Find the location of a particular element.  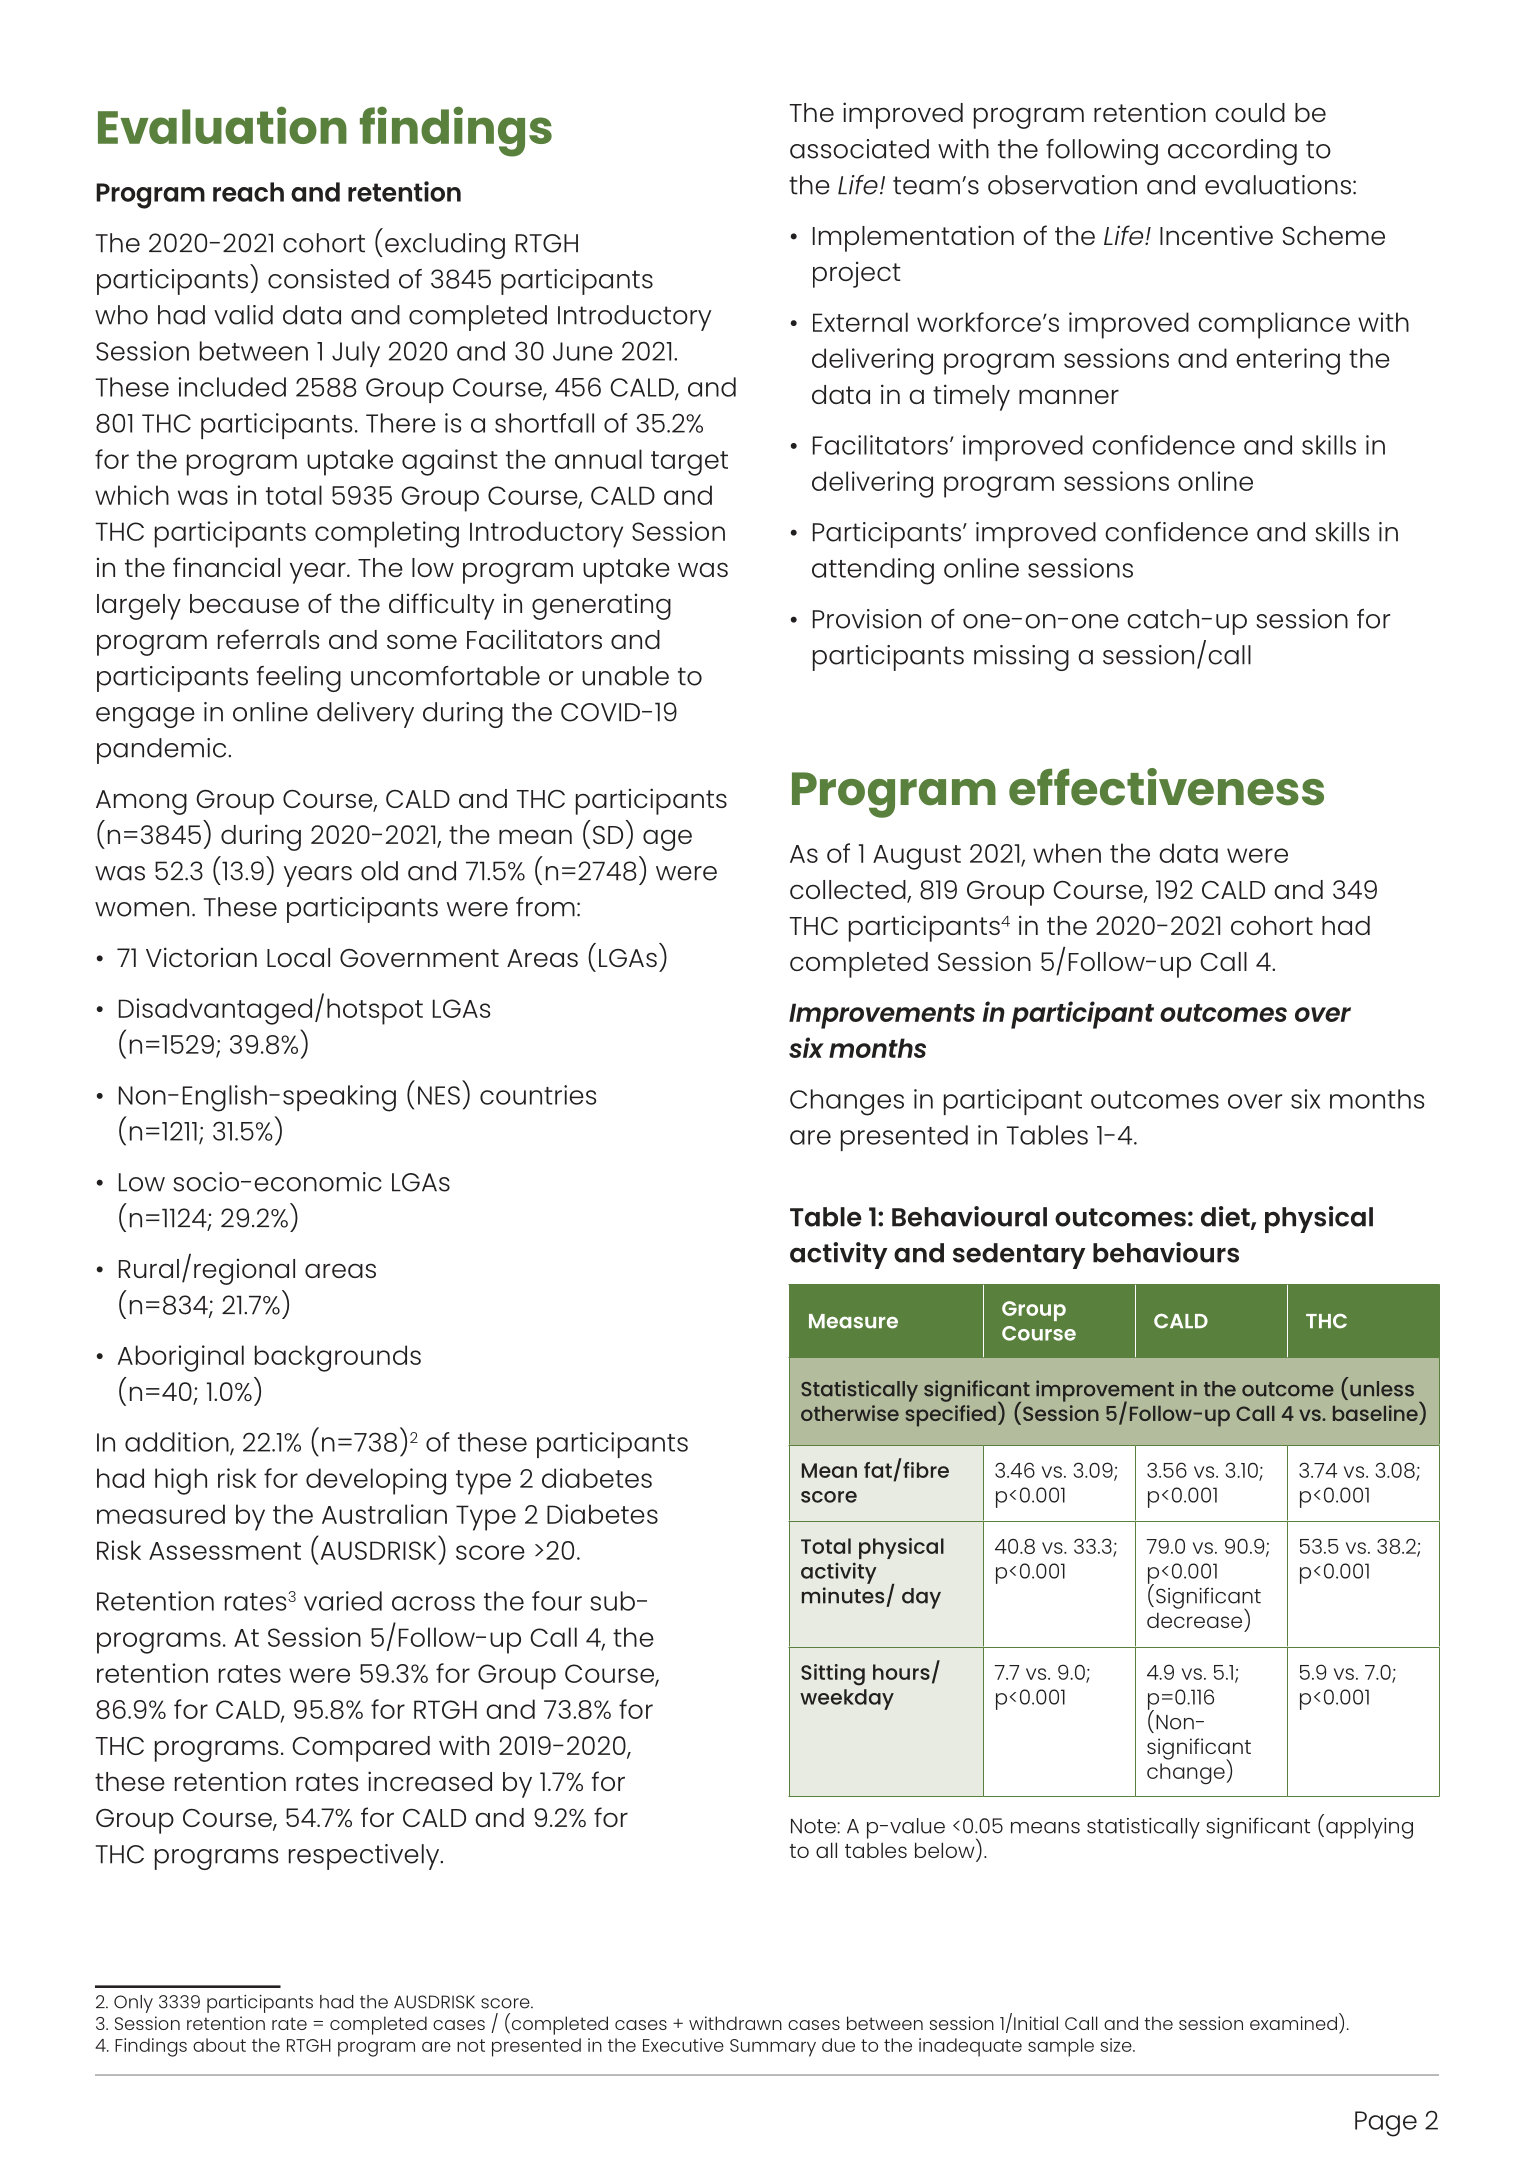

effectiveness is located at coordinates (1166, 787).
